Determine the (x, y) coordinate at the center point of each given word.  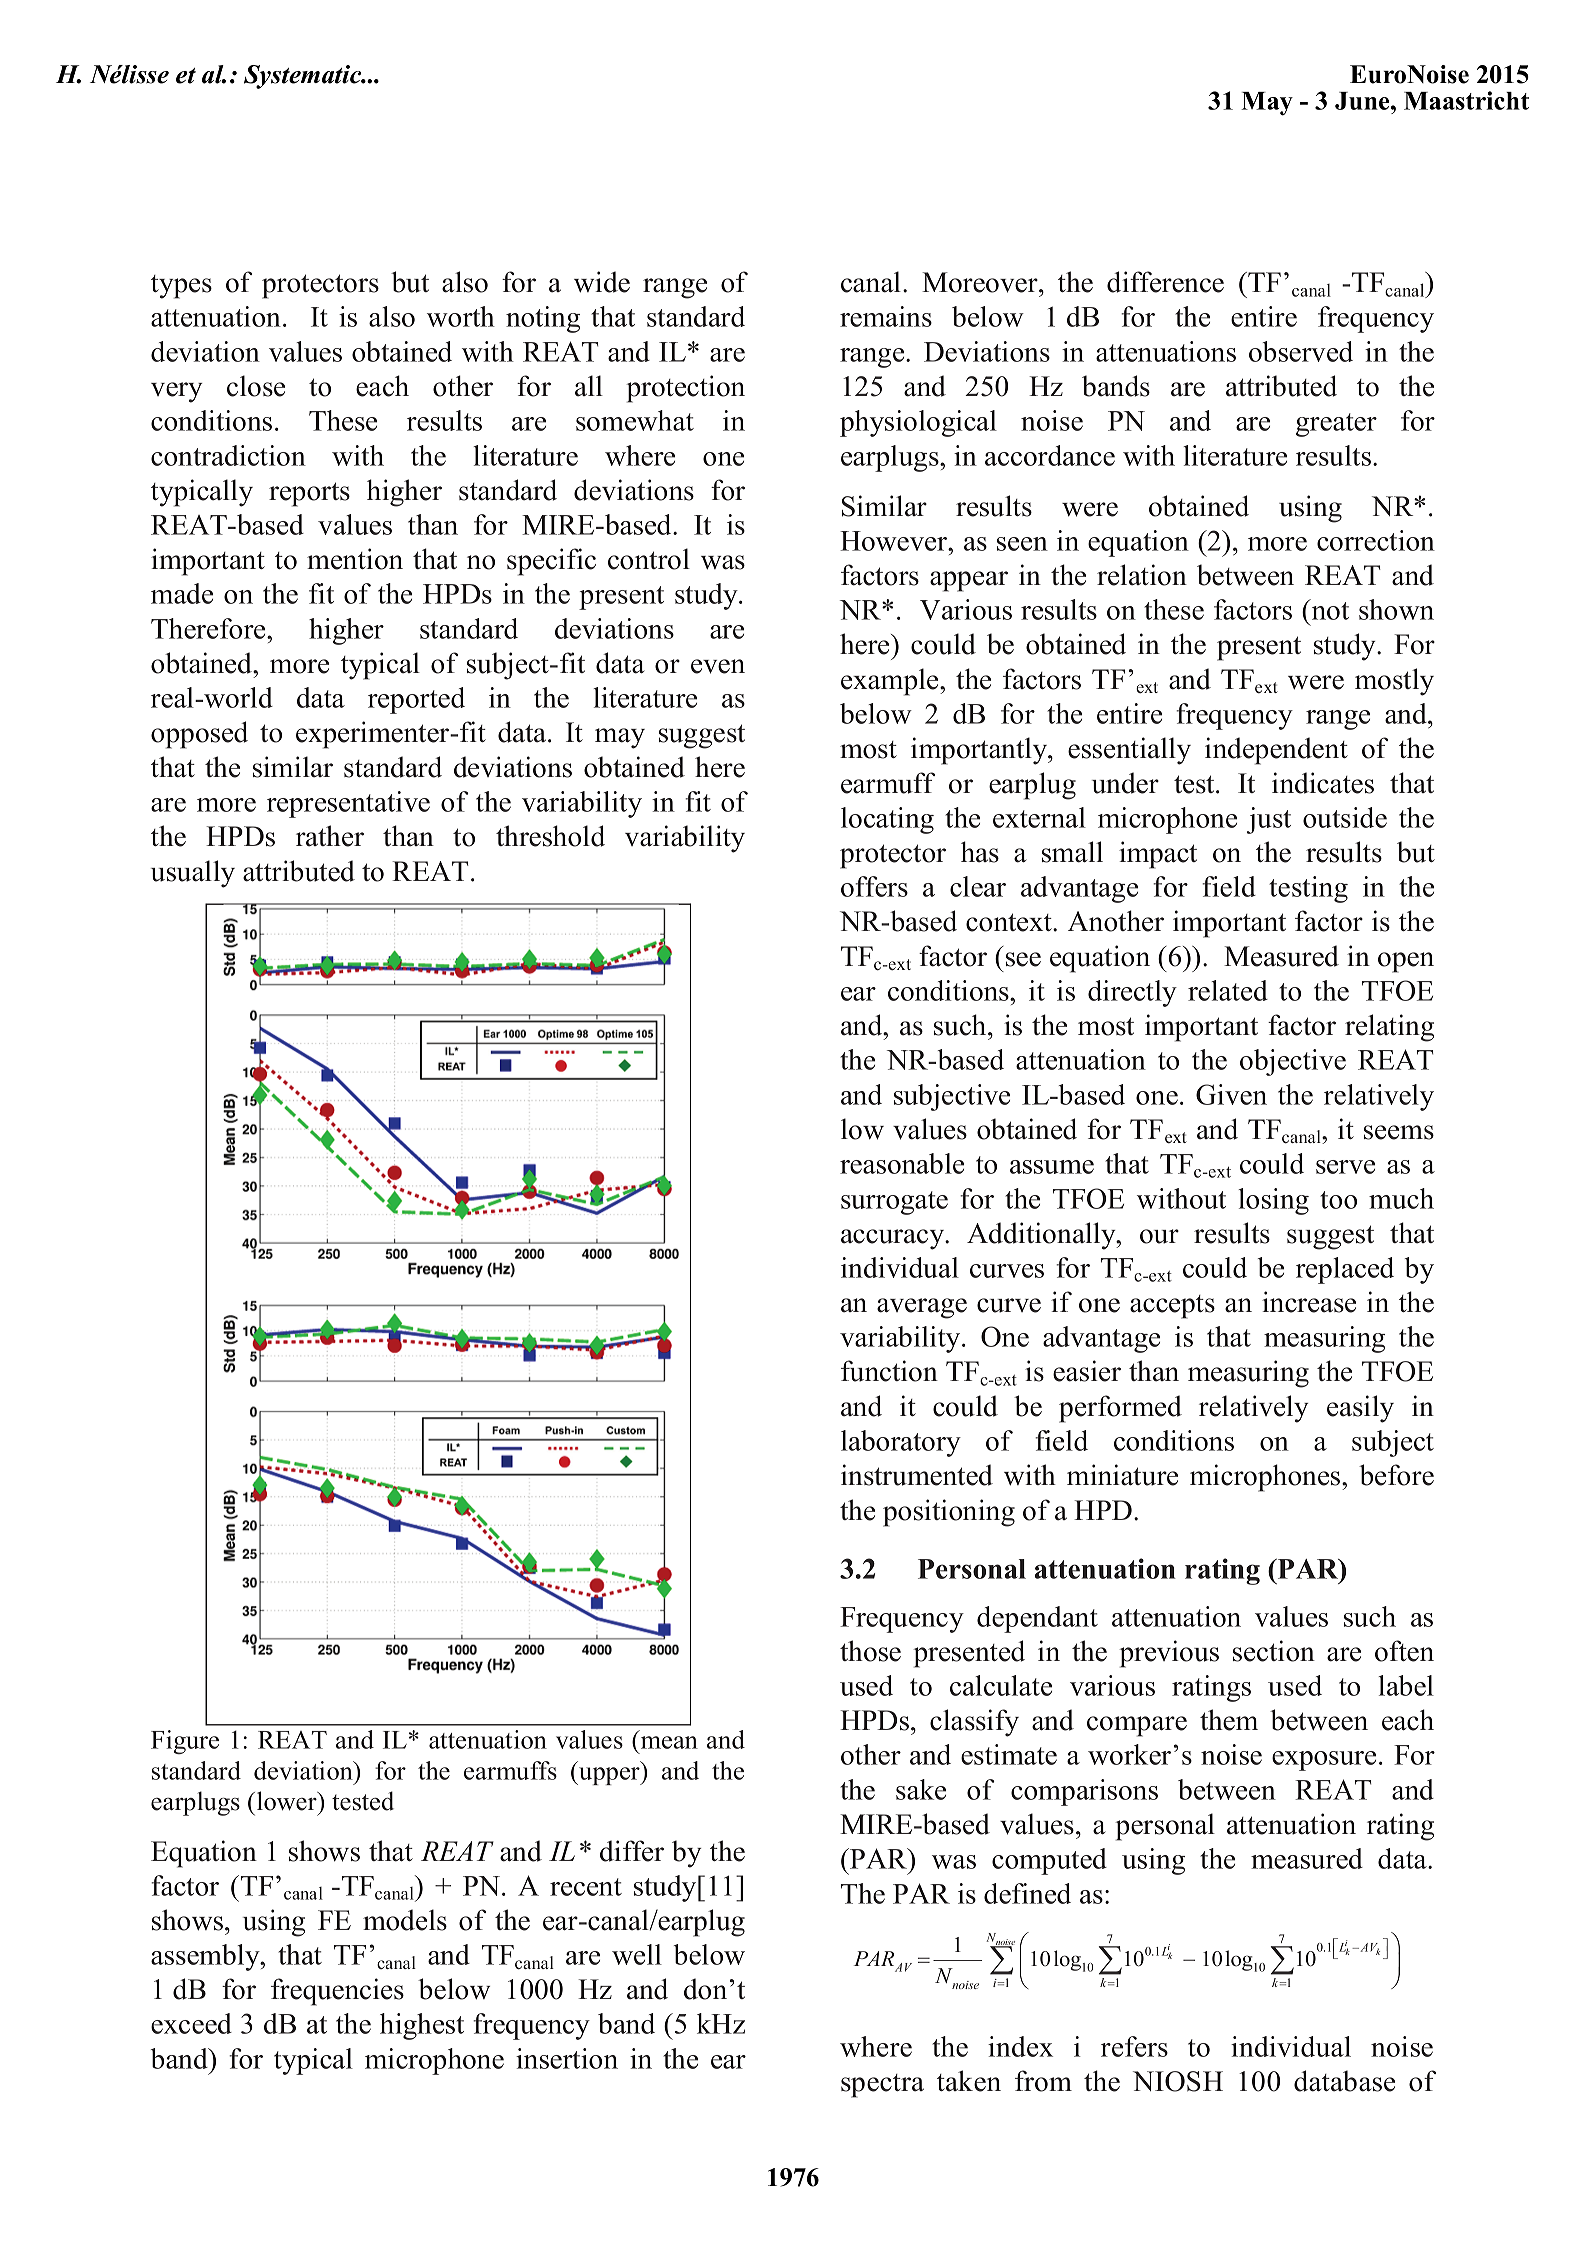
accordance (1050, 455)
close (256, 386)
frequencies (337, 1992)
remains (886, 316)
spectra (882, 2086)
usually (193, 874)
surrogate (894, 1203)
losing (1273, 1201)
